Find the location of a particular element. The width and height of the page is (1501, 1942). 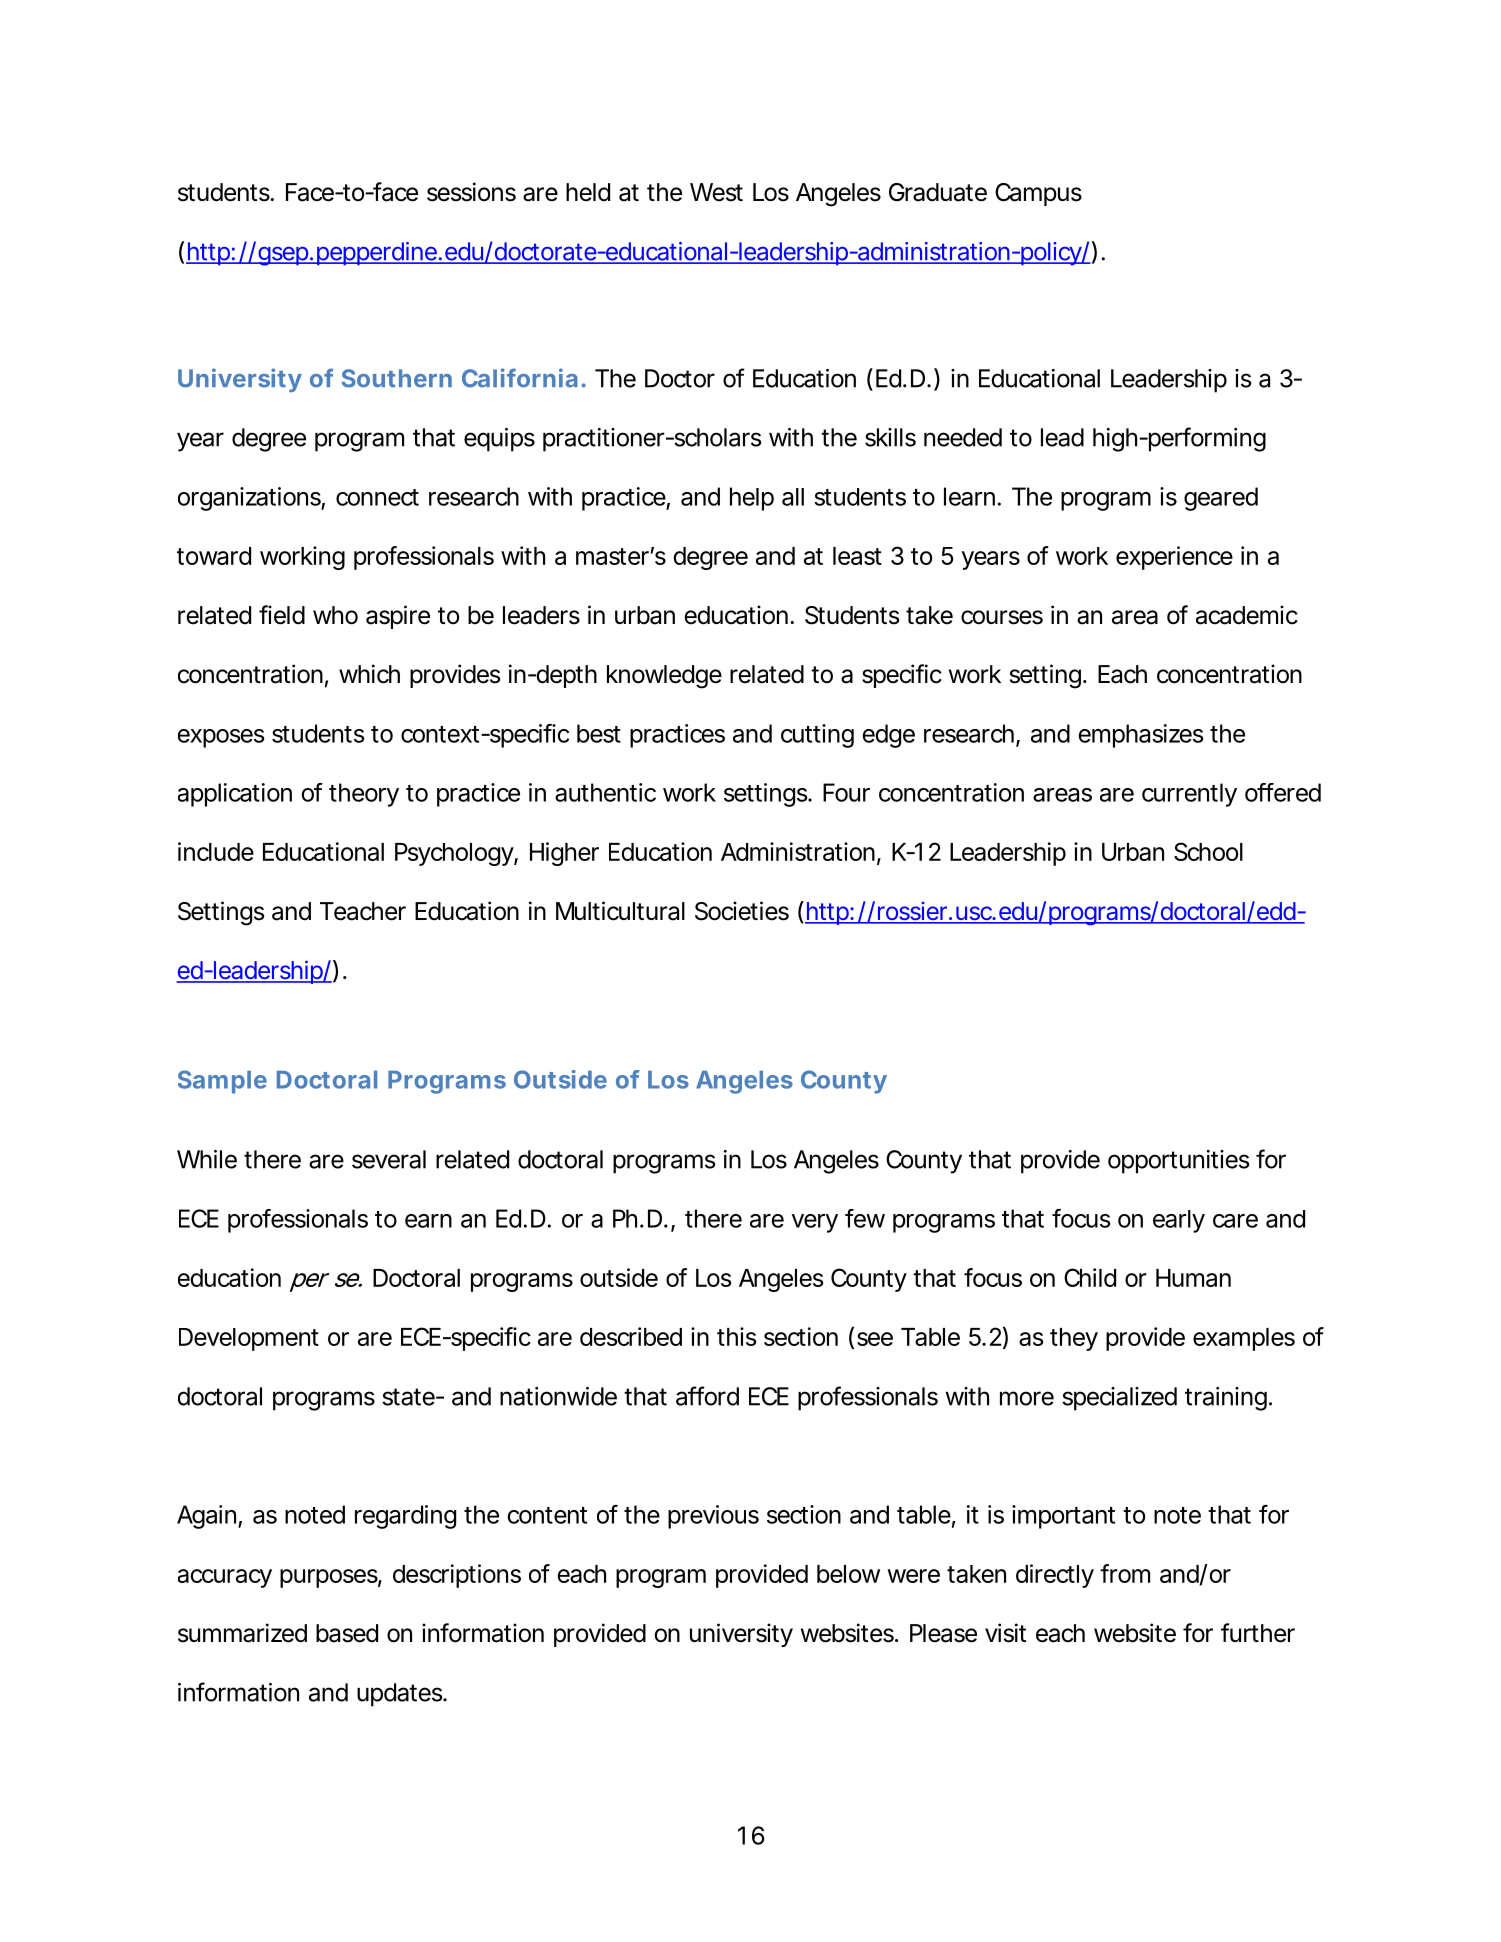

based is located at coordinates (347, 1633).
